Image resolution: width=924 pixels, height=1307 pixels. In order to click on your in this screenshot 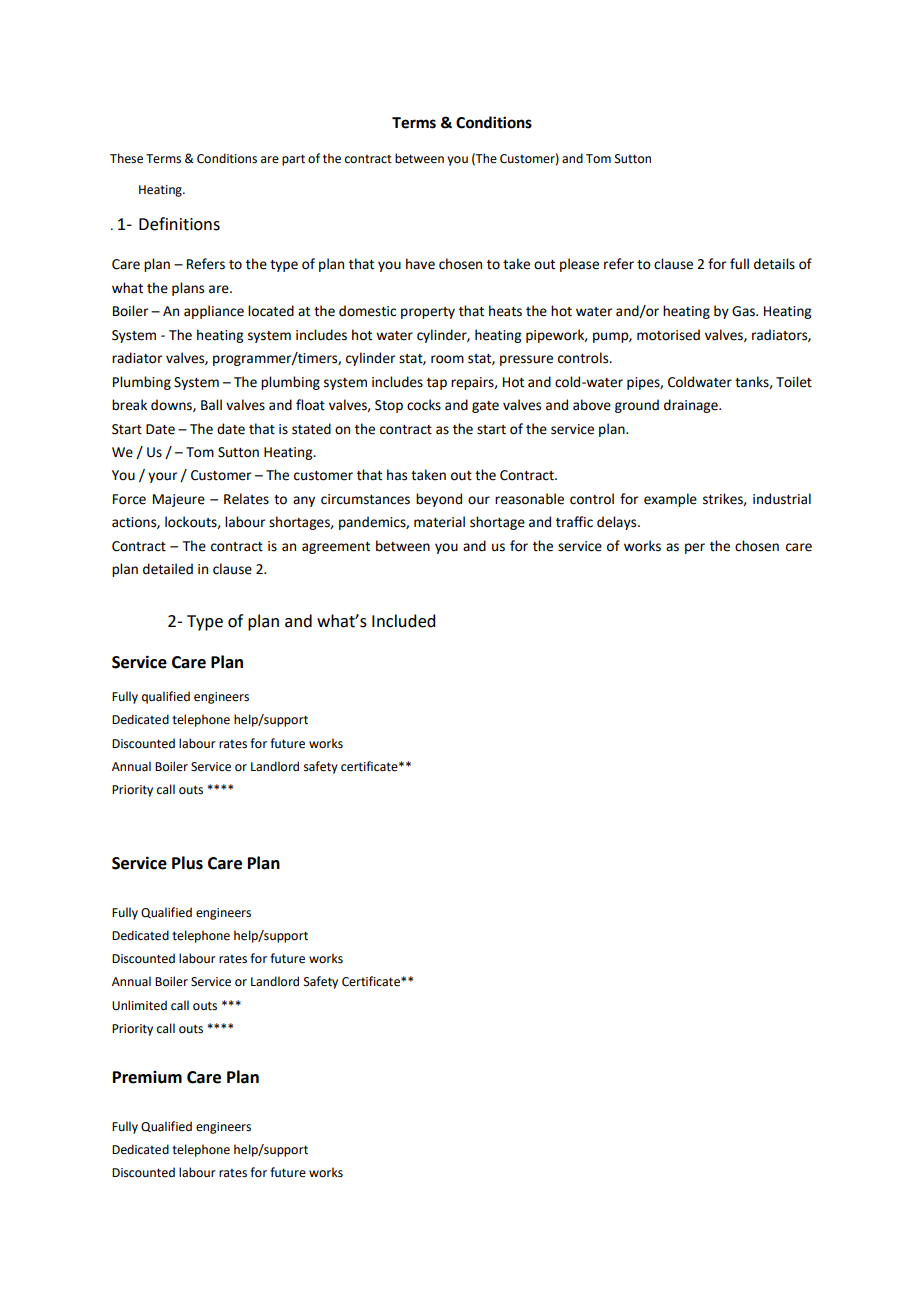, I will do `click(162, 477)`.
